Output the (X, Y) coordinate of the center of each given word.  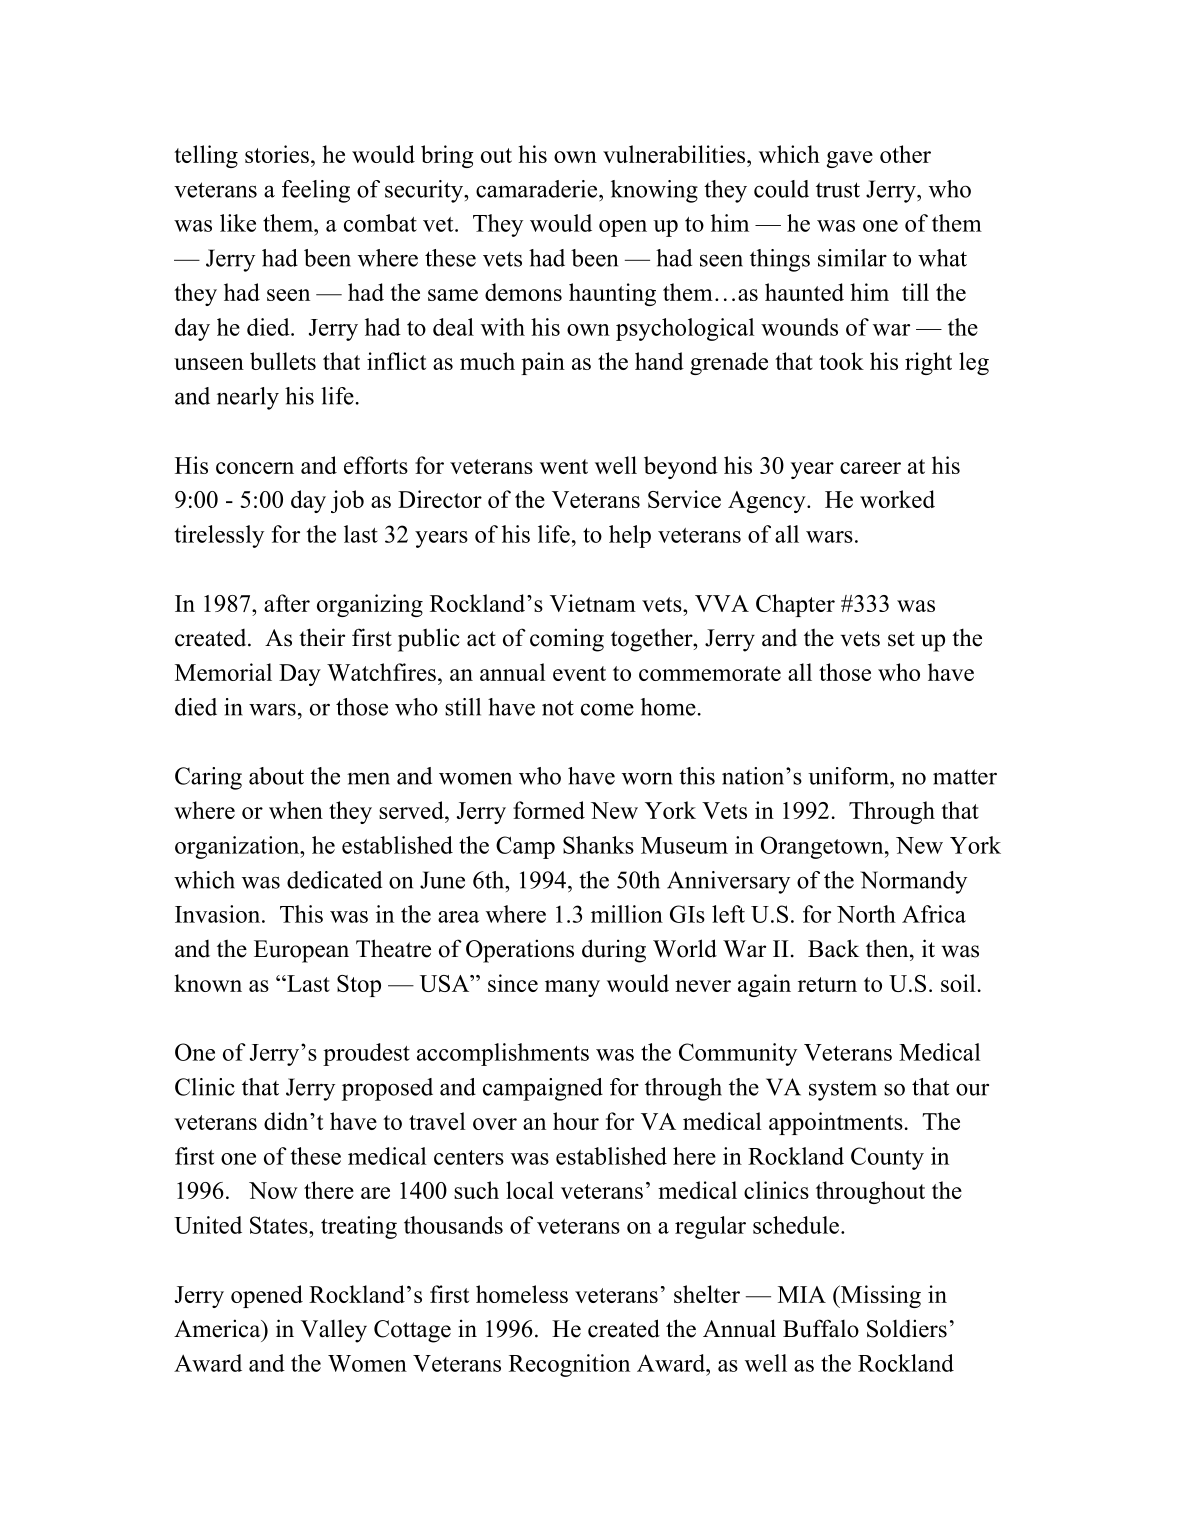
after (287, 603)
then (888, 949)
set (901, 639)
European (301, 951)
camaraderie (538, 189)
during (614, 951)
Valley (334, 1331)
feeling (316, 191)
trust (838, 190)
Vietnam (593, 603)
